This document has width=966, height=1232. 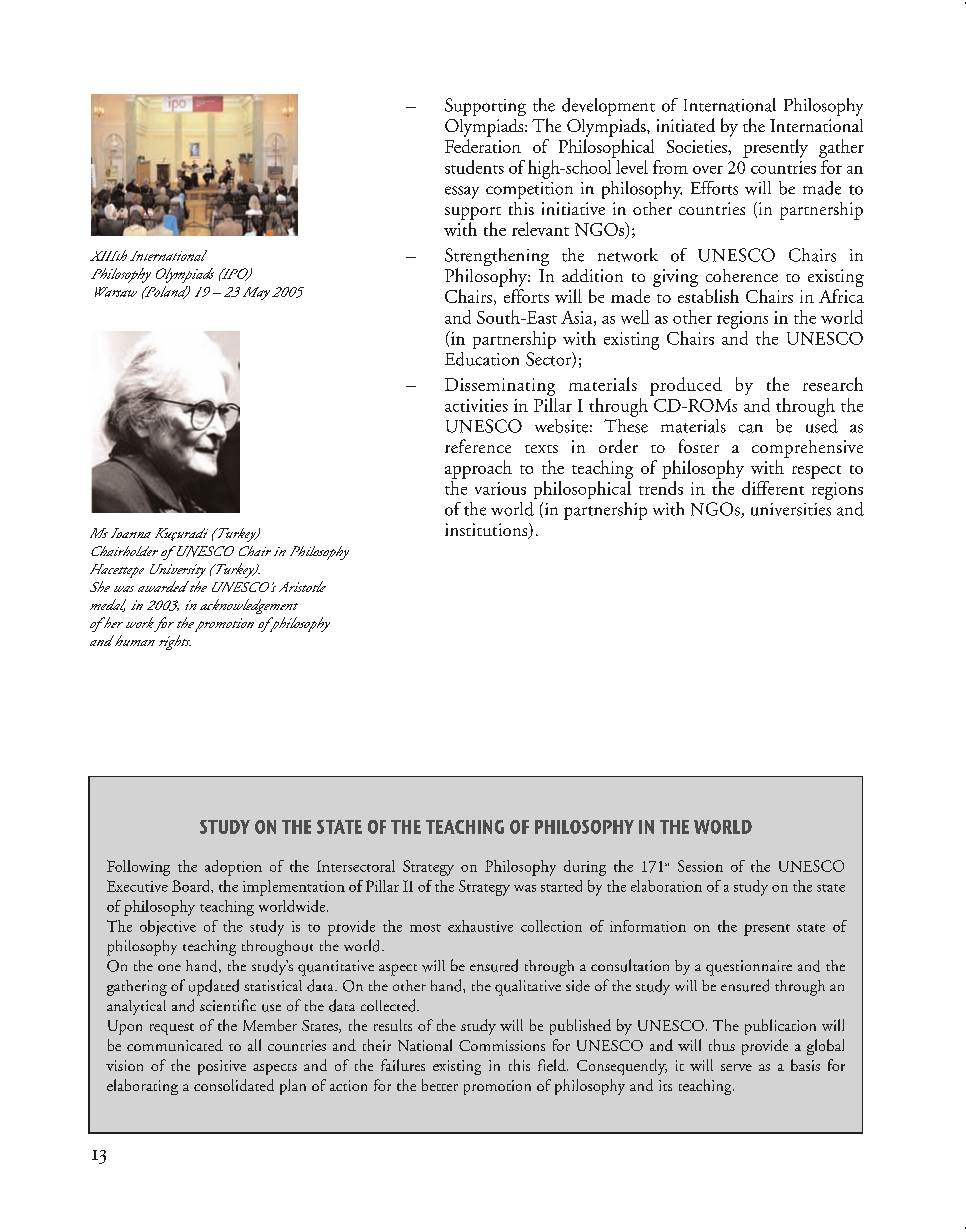 I want to click on essay, so click(x=462, y=192).
